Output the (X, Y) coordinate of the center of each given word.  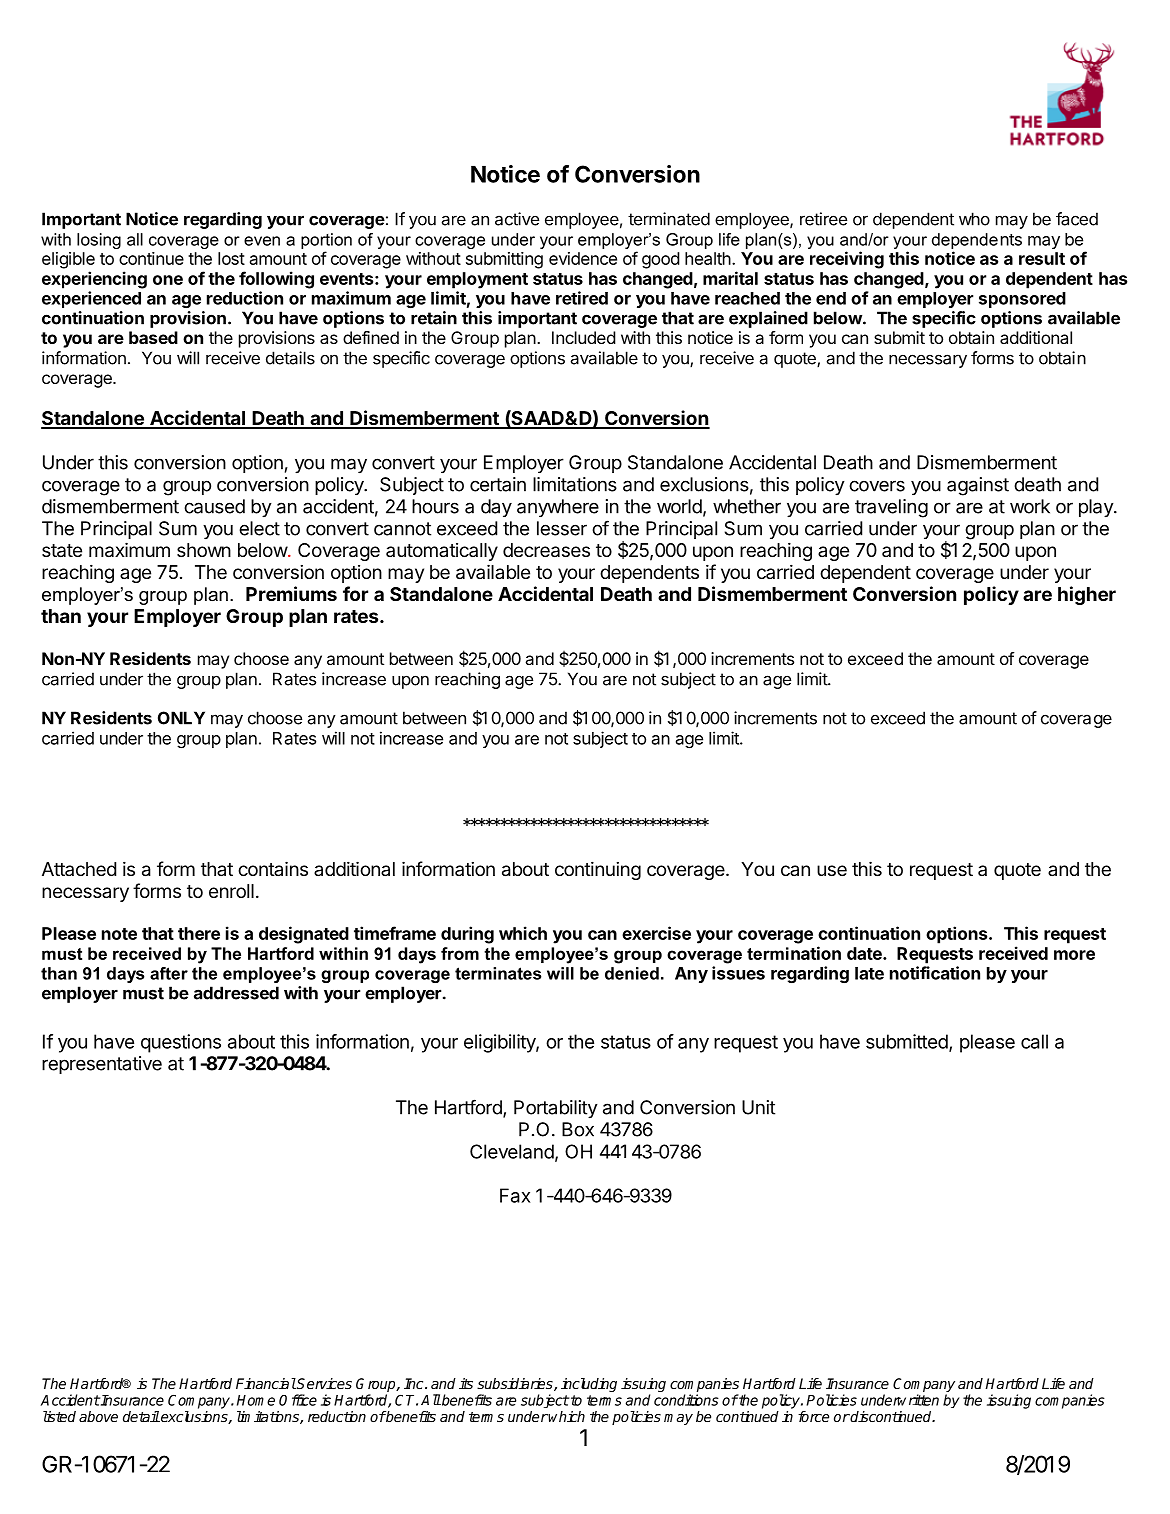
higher (1087, 595)
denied (632, 973)
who (974, 219)
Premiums (291, 593)
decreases (546, 550)
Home (256, 1400)
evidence (583, 258)
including (589, 1385)
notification (935, 973)
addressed (236, 993)
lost (231, 258)
